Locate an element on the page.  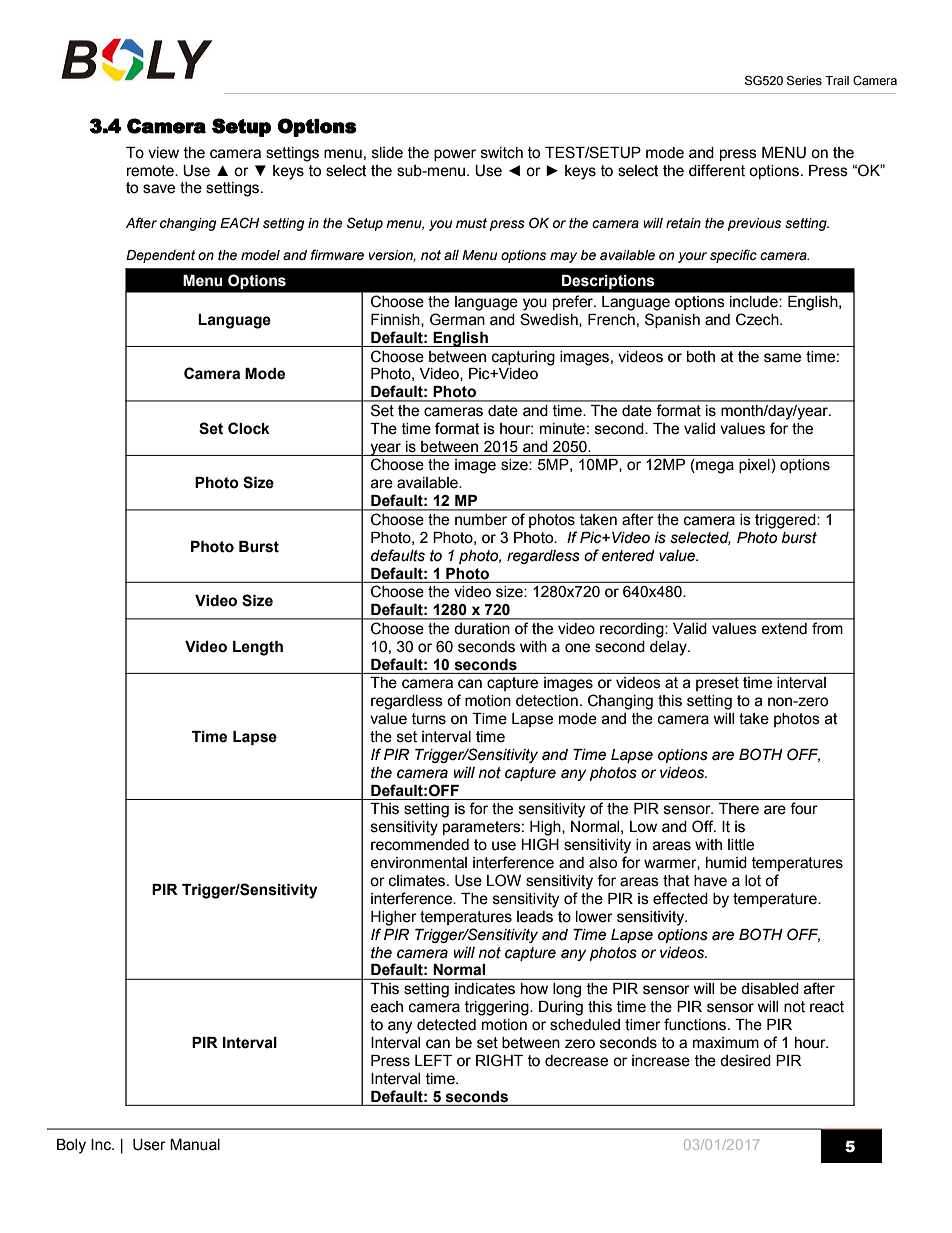
desired is located at coordinates (745, 1061).
